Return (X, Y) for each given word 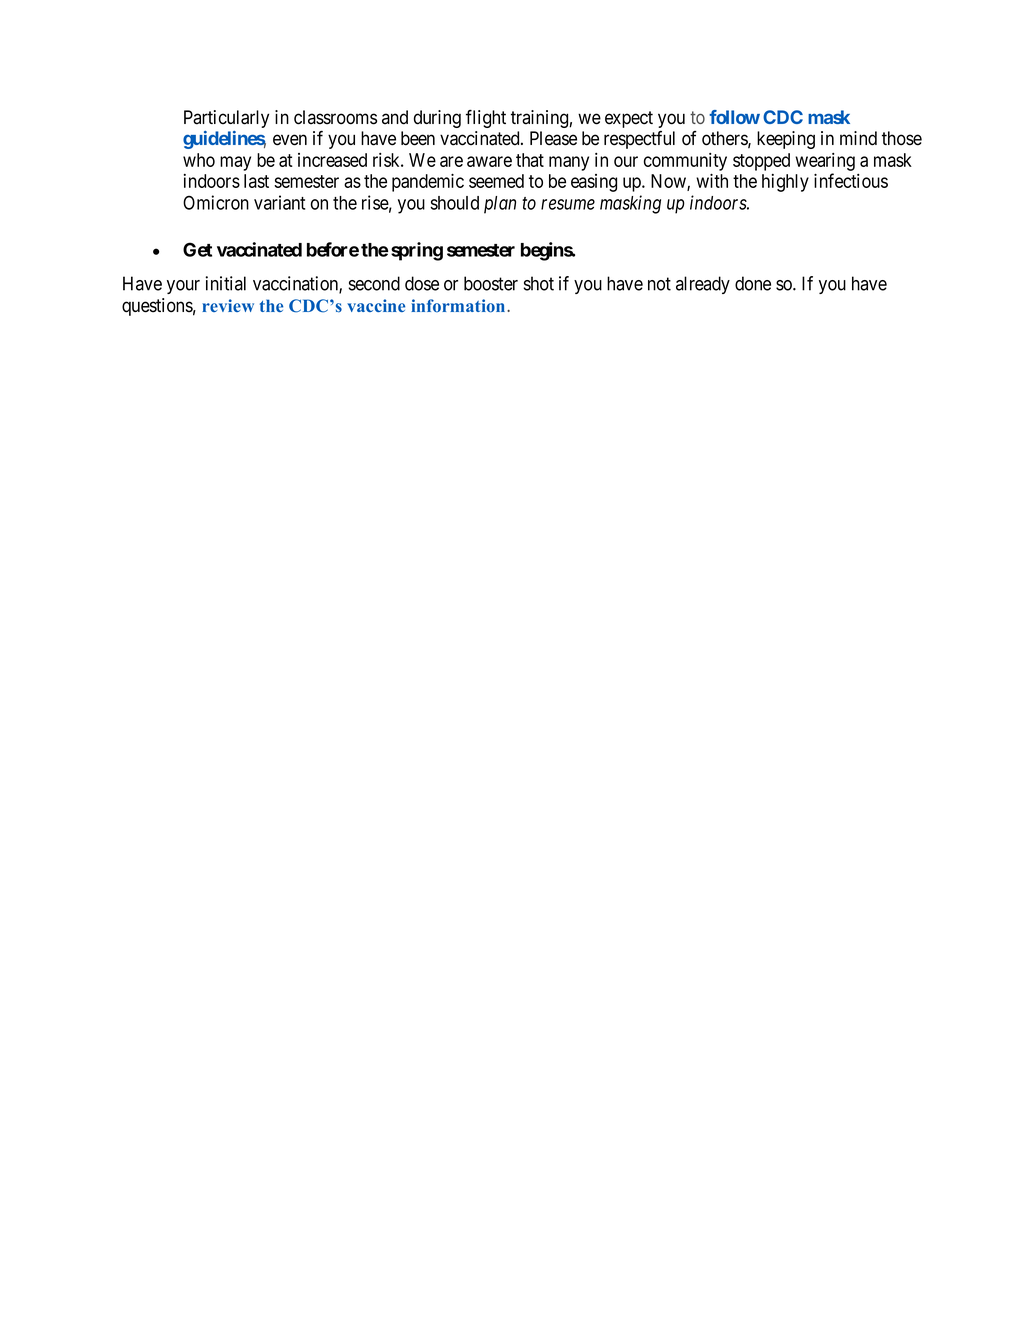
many (569, 163)
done (753, 283)
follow (734, 117)
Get (197, 249)
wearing (825, 162)
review (228, 305)
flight (486, 119)
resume (568, 204)
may (235, 163)
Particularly (226, 119)
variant (279, 202)
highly (785, 183)
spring (417, 251)
